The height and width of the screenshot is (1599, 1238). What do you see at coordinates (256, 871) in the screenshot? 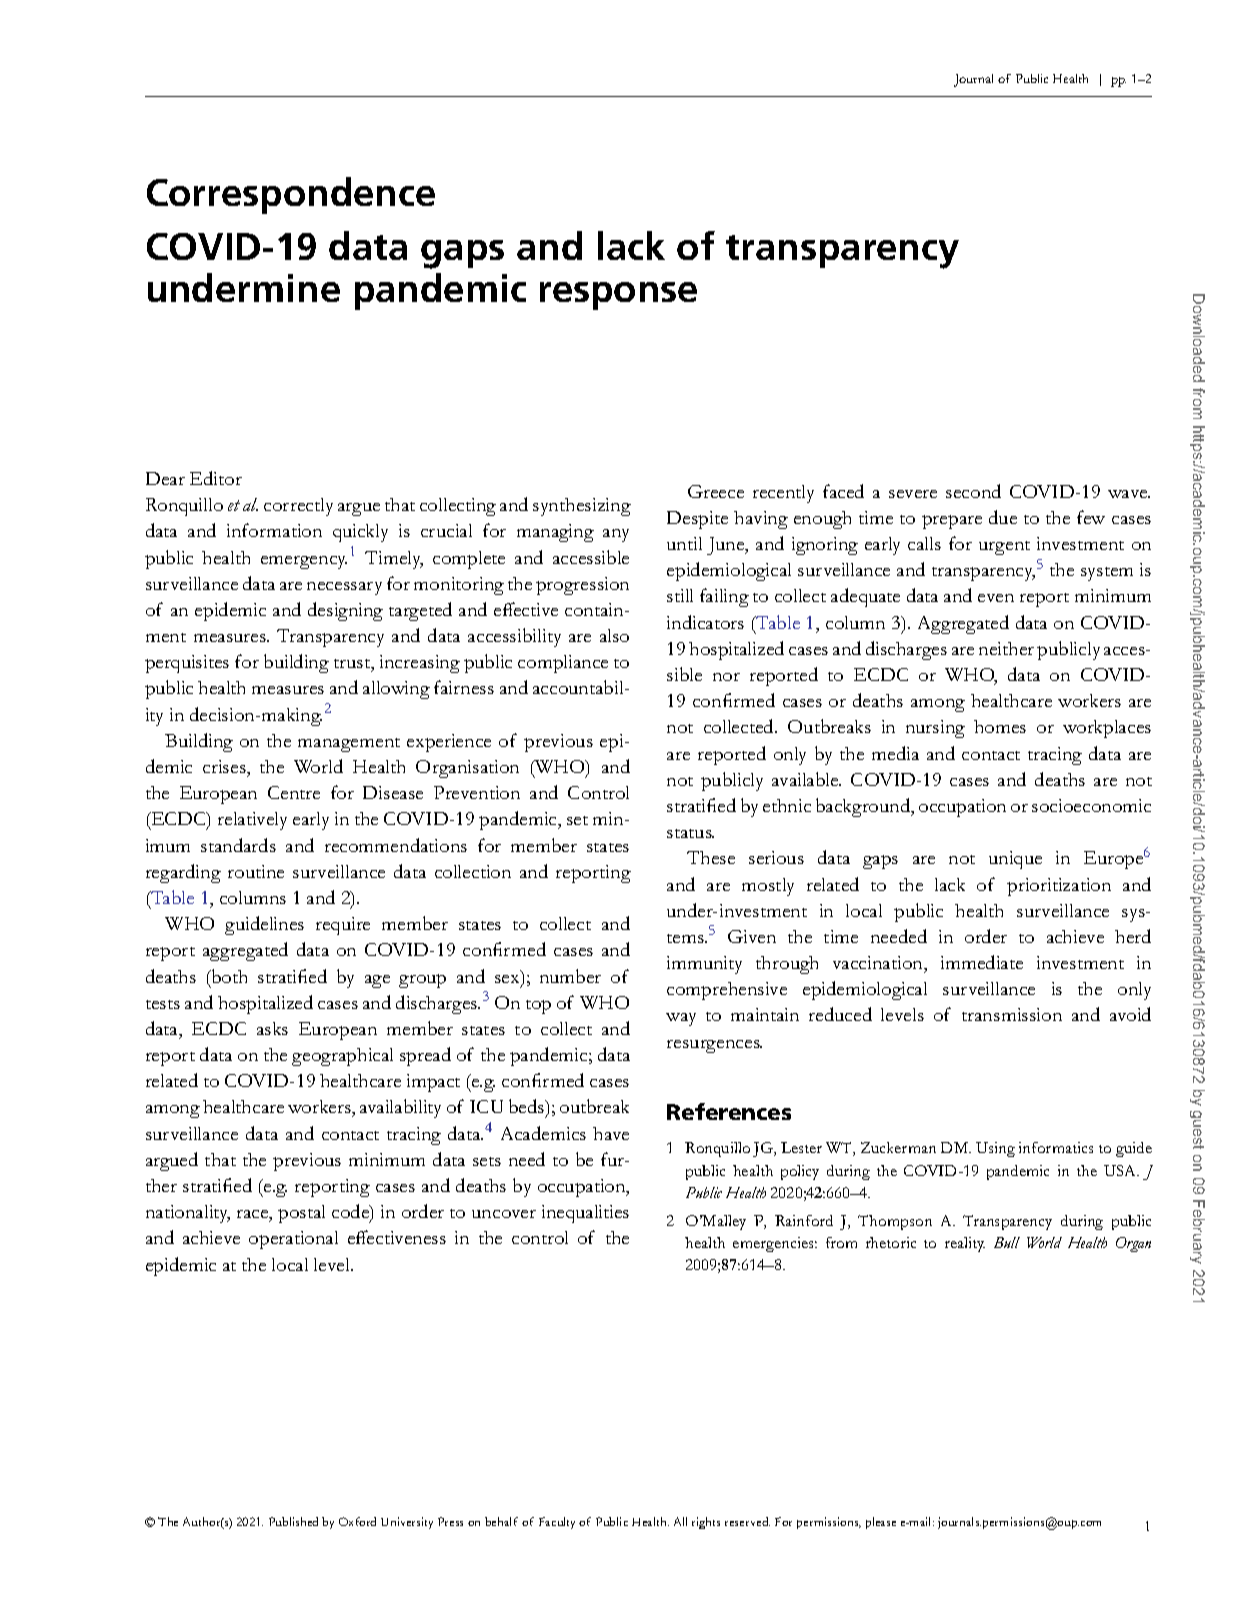
I see `routine` at bounding box center [256, 871].
